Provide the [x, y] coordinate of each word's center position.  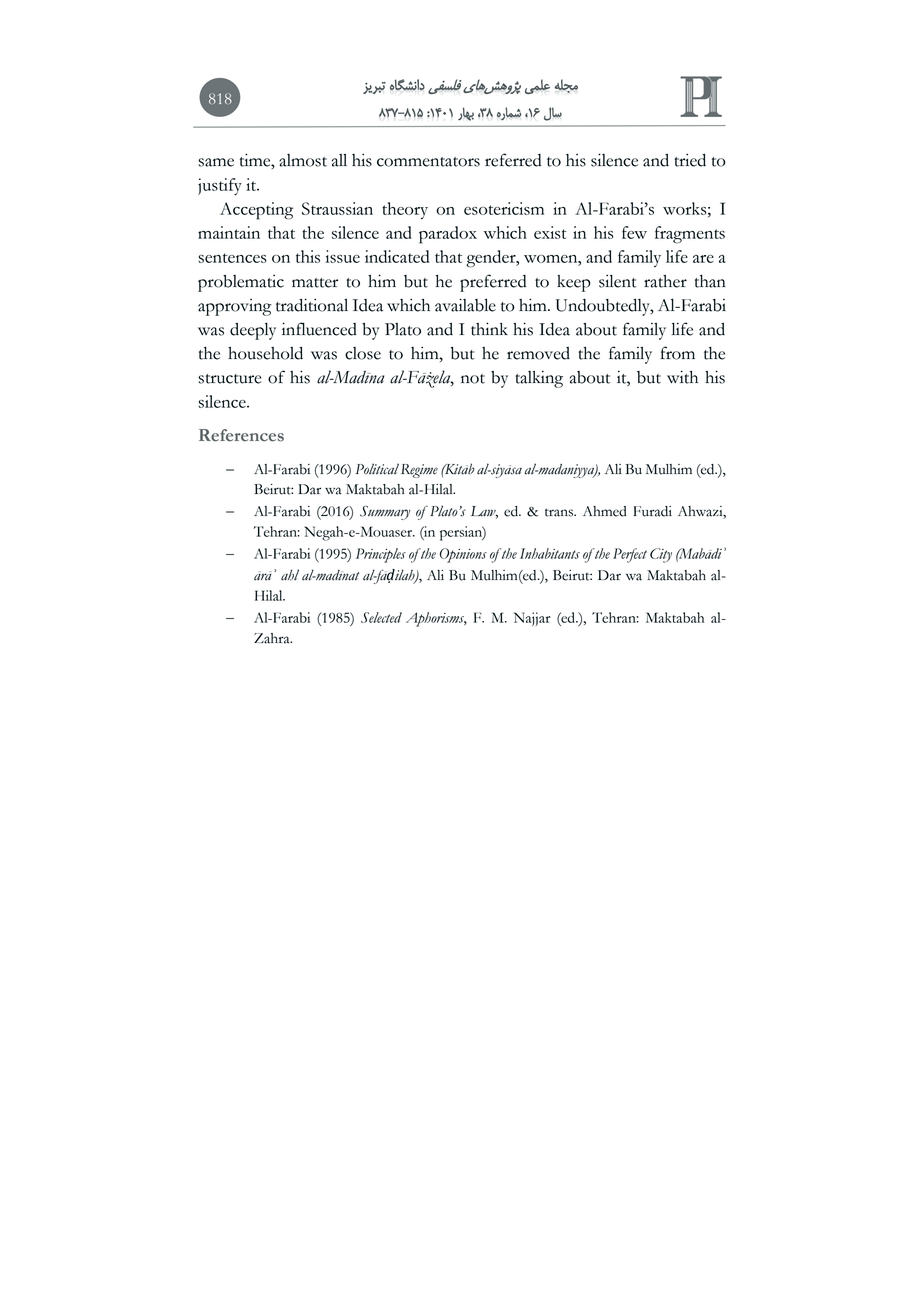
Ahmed [605, 511]
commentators [428, 162]
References [241, 435]
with [682, 377]
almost [303, 160]
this [308, 256]
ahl [290, 575]
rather [665, 281]
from [678, 353]
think [489, 329]
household [265, 353]
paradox [448, 235]
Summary [385, 513]
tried [690, 160]
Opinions [463, 555]
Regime [419, 471]
